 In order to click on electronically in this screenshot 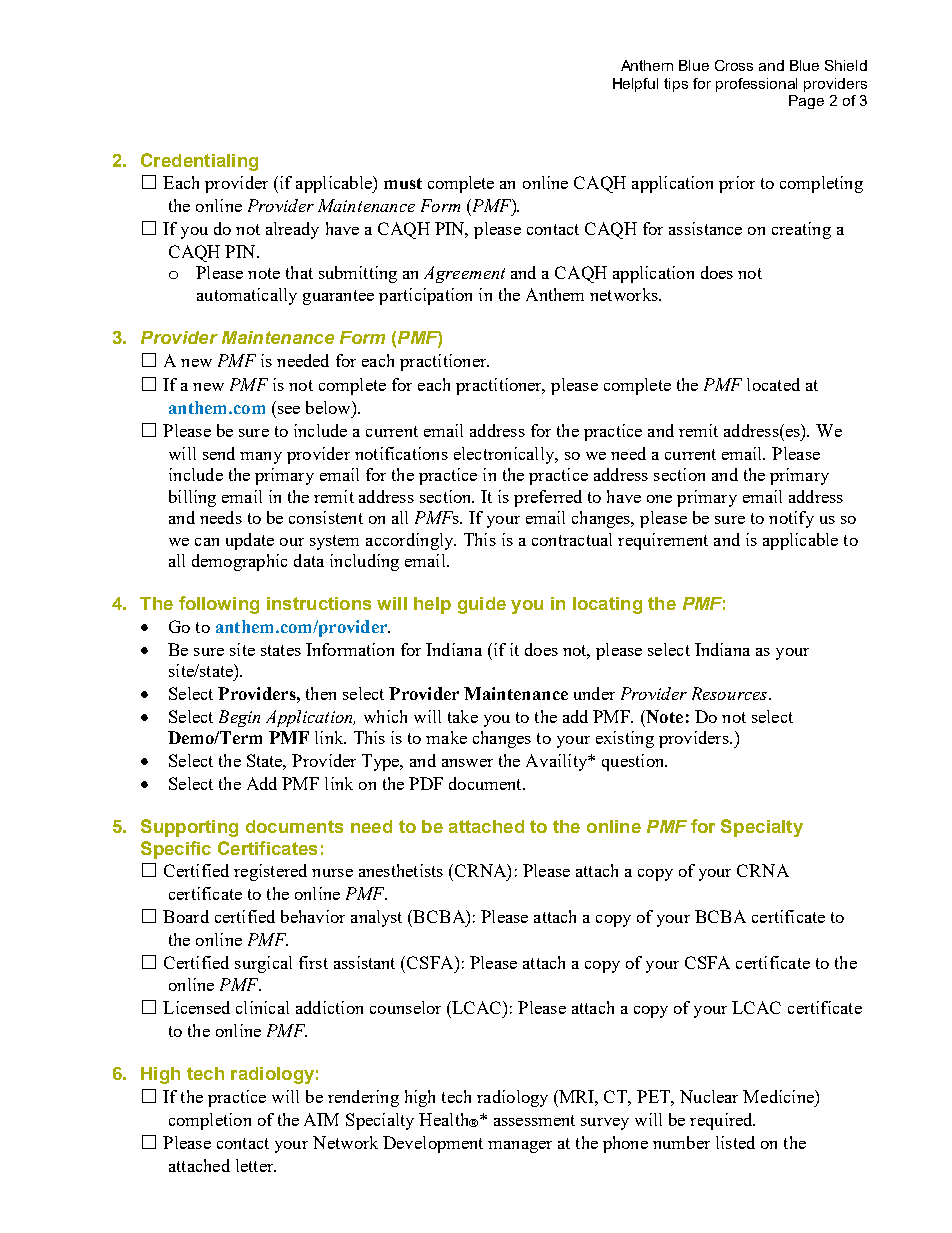, I will do `click(505, 455)`.
